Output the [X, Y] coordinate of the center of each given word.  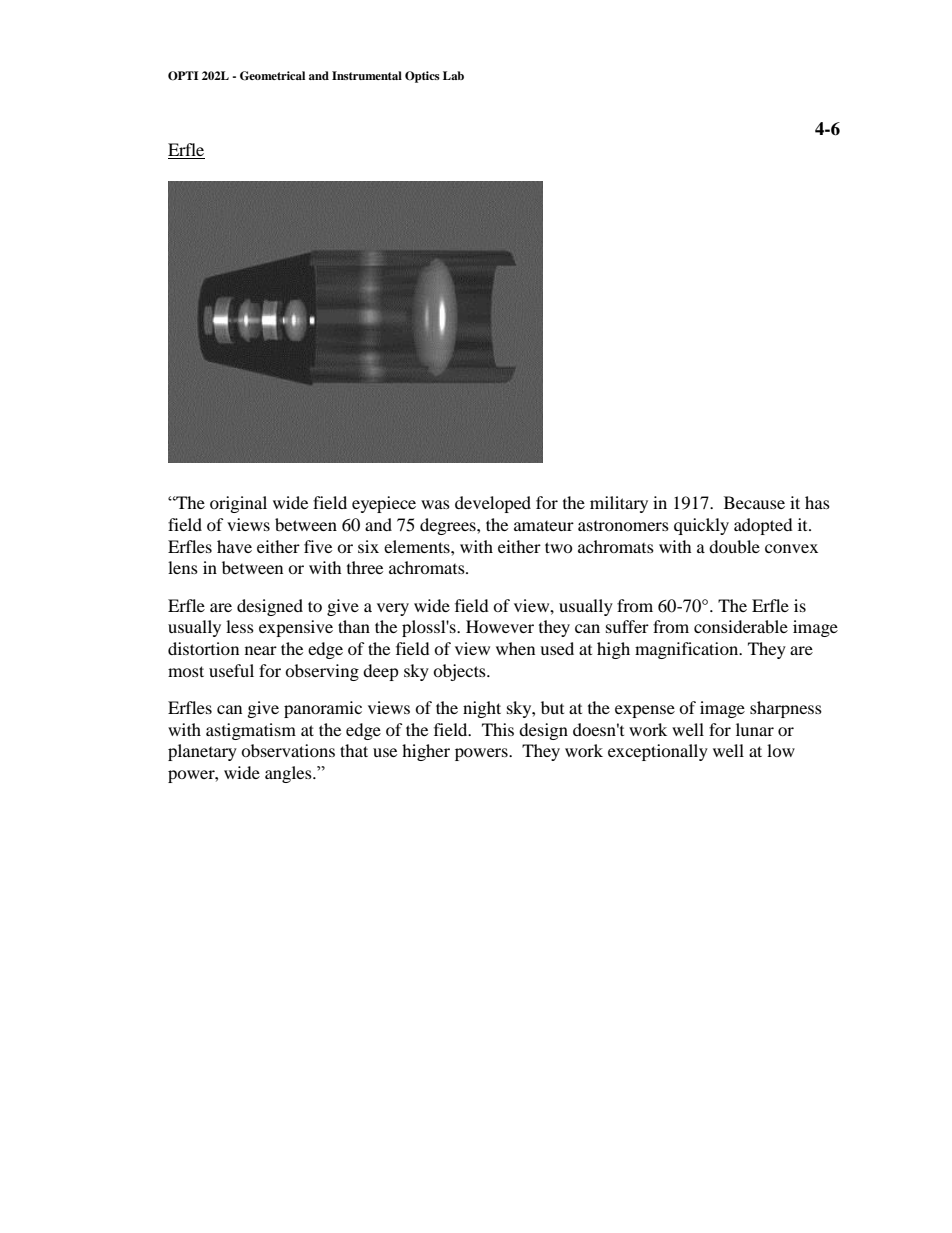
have [234, 546]
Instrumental [367, 75]
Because [754, 502]
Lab [453, 75]
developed [493, 504]
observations [288, 750]
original [238, 504]
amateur [544, 526]
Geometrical [272, 76]
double [734, 546]
